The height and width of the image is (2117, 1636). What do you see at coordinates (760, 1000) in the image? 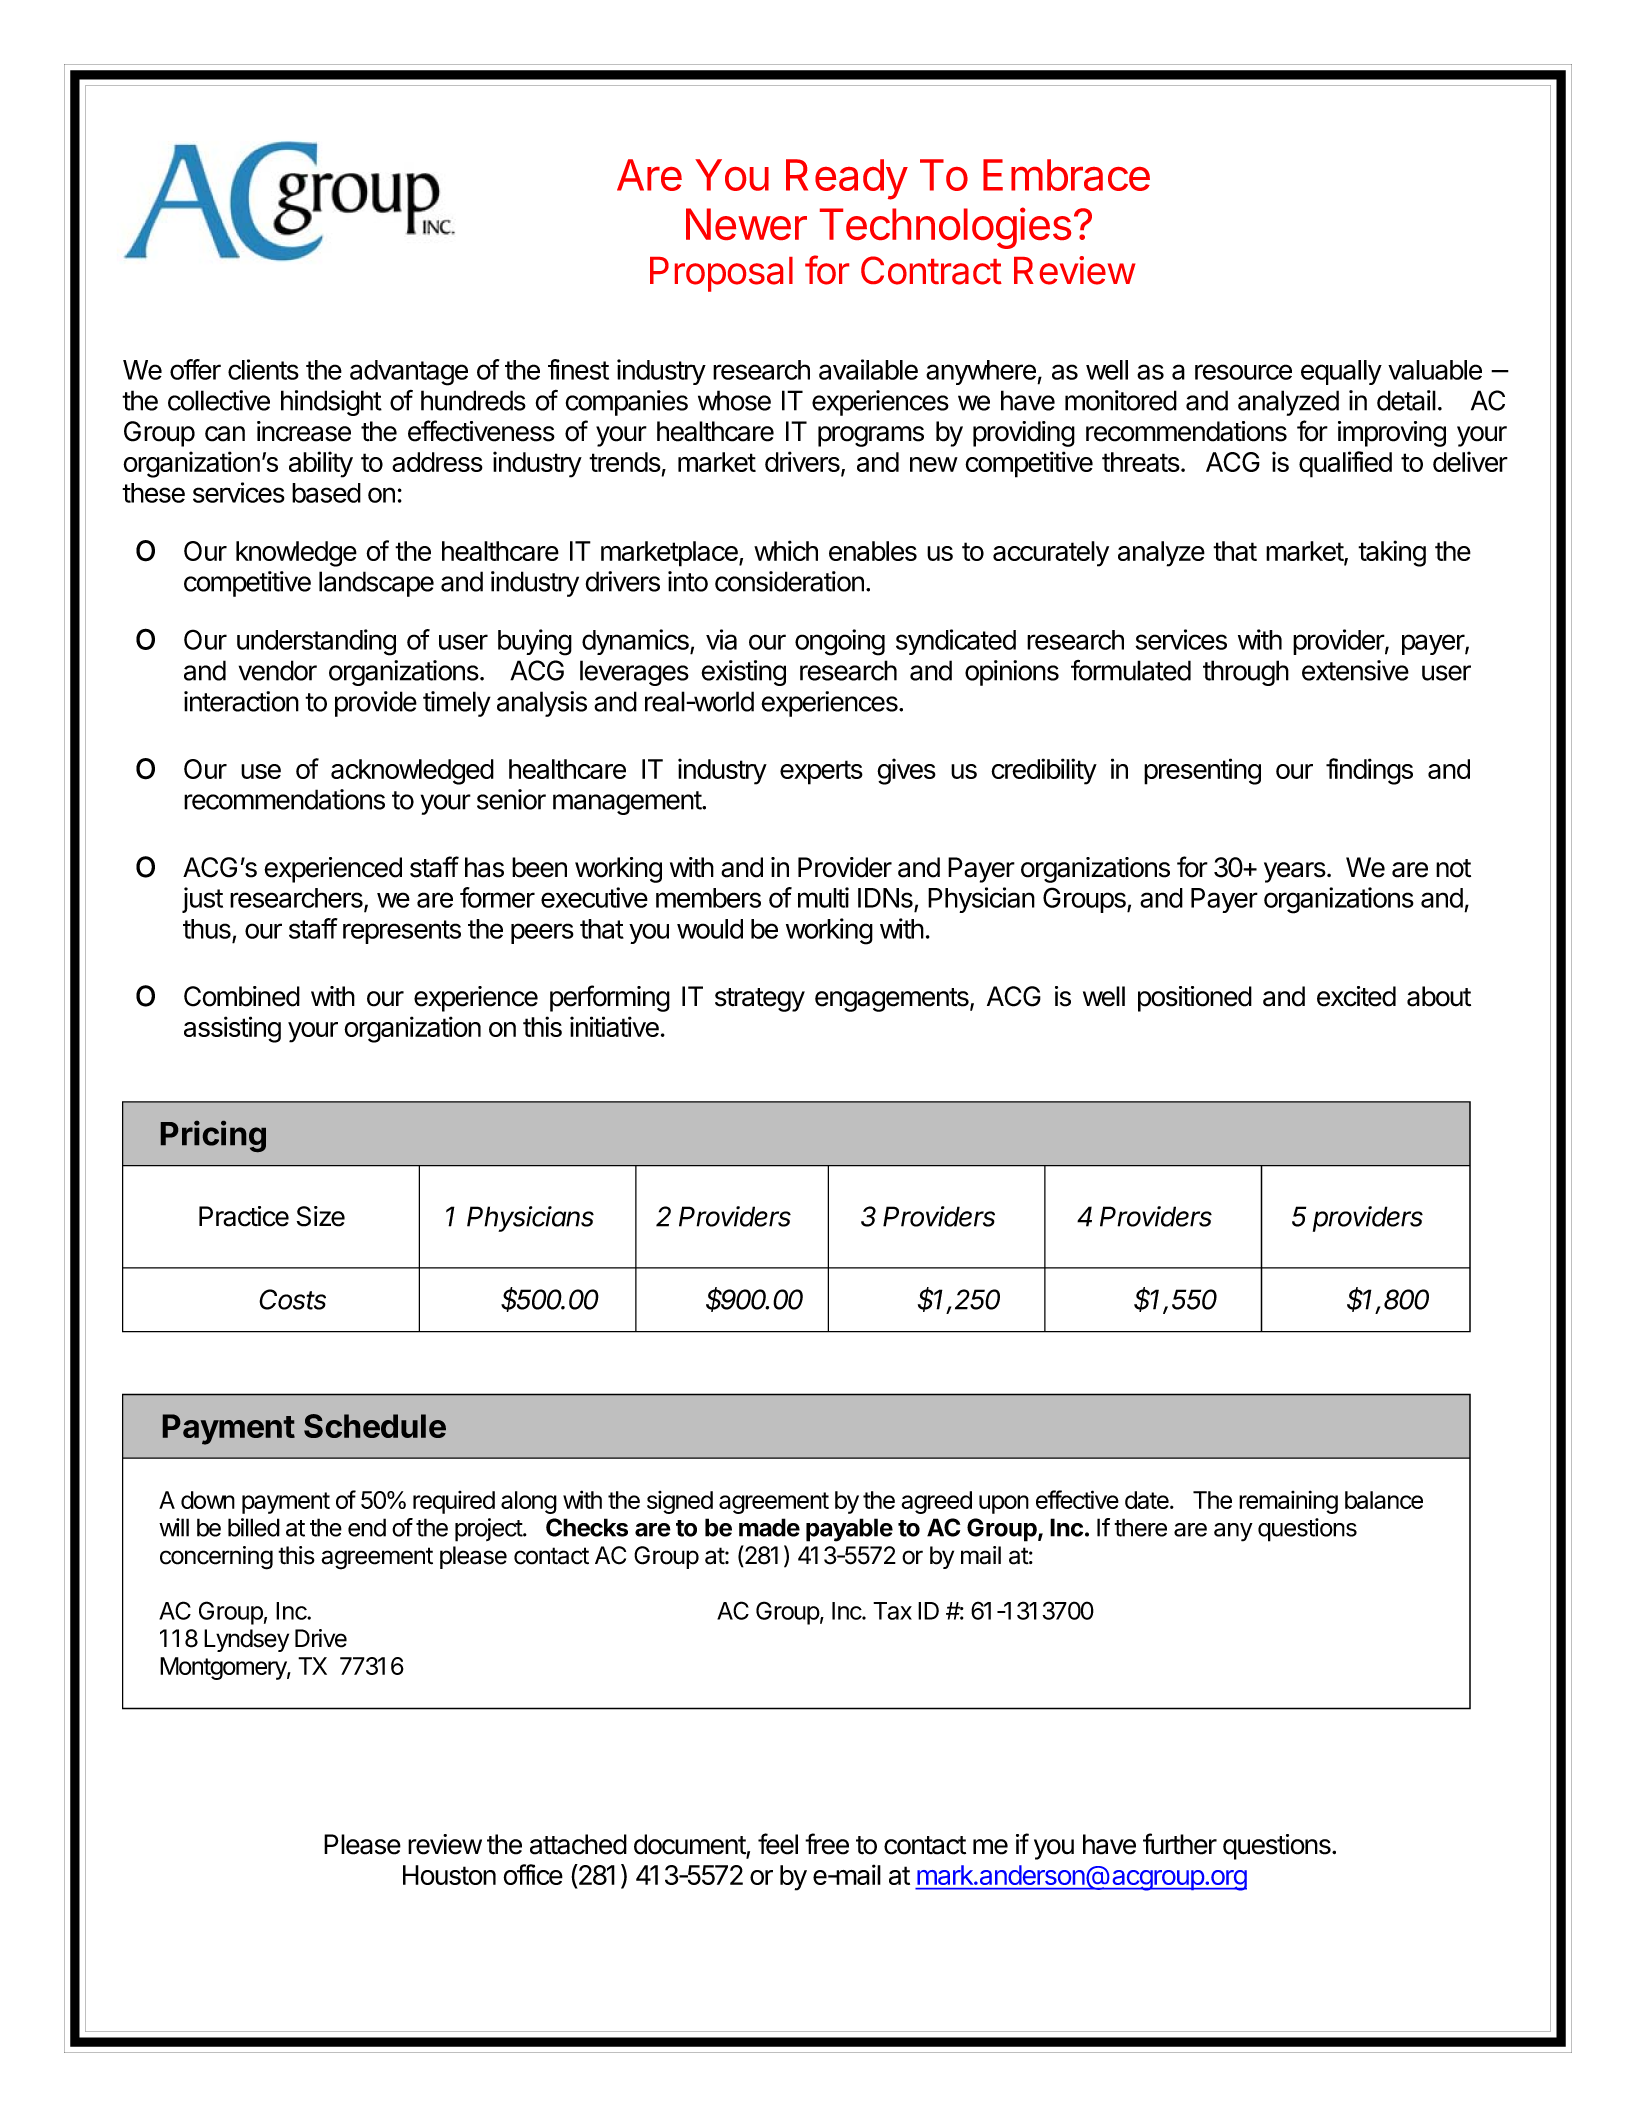
I see `strategy` at bounding box center [760, 1000].
